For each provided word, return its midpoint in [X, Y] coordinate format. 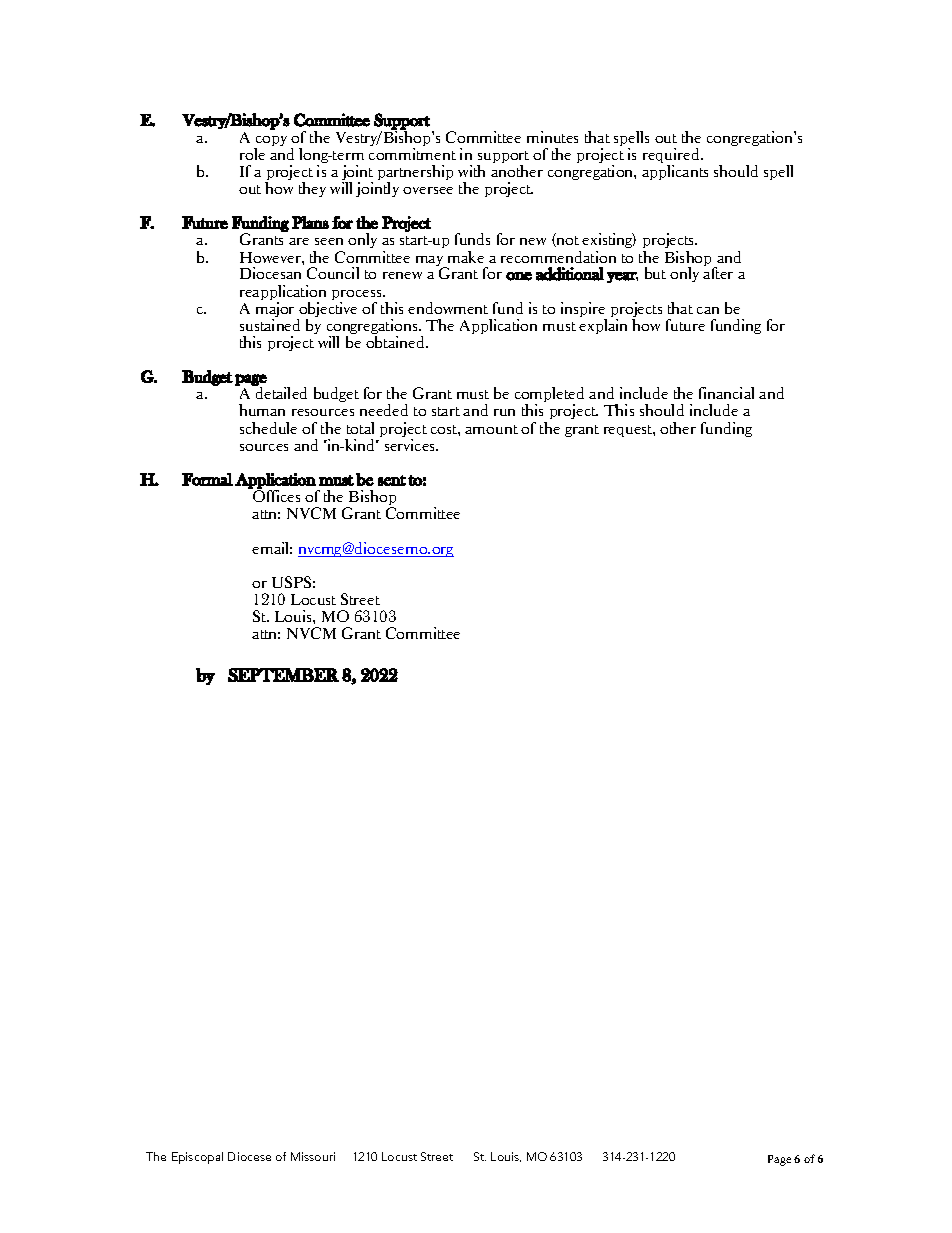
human [262, 410]
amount [491, 429]
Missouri [313, 1156]
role [252, 154]
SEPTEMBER [283, 675]
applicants [675, 172]
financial [726, 393]
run [504, 412]
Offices [275, 495]
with [471, 171]
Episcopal [197, 1158]
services [411, 445]
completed [549, 396]
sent [392, 480]
